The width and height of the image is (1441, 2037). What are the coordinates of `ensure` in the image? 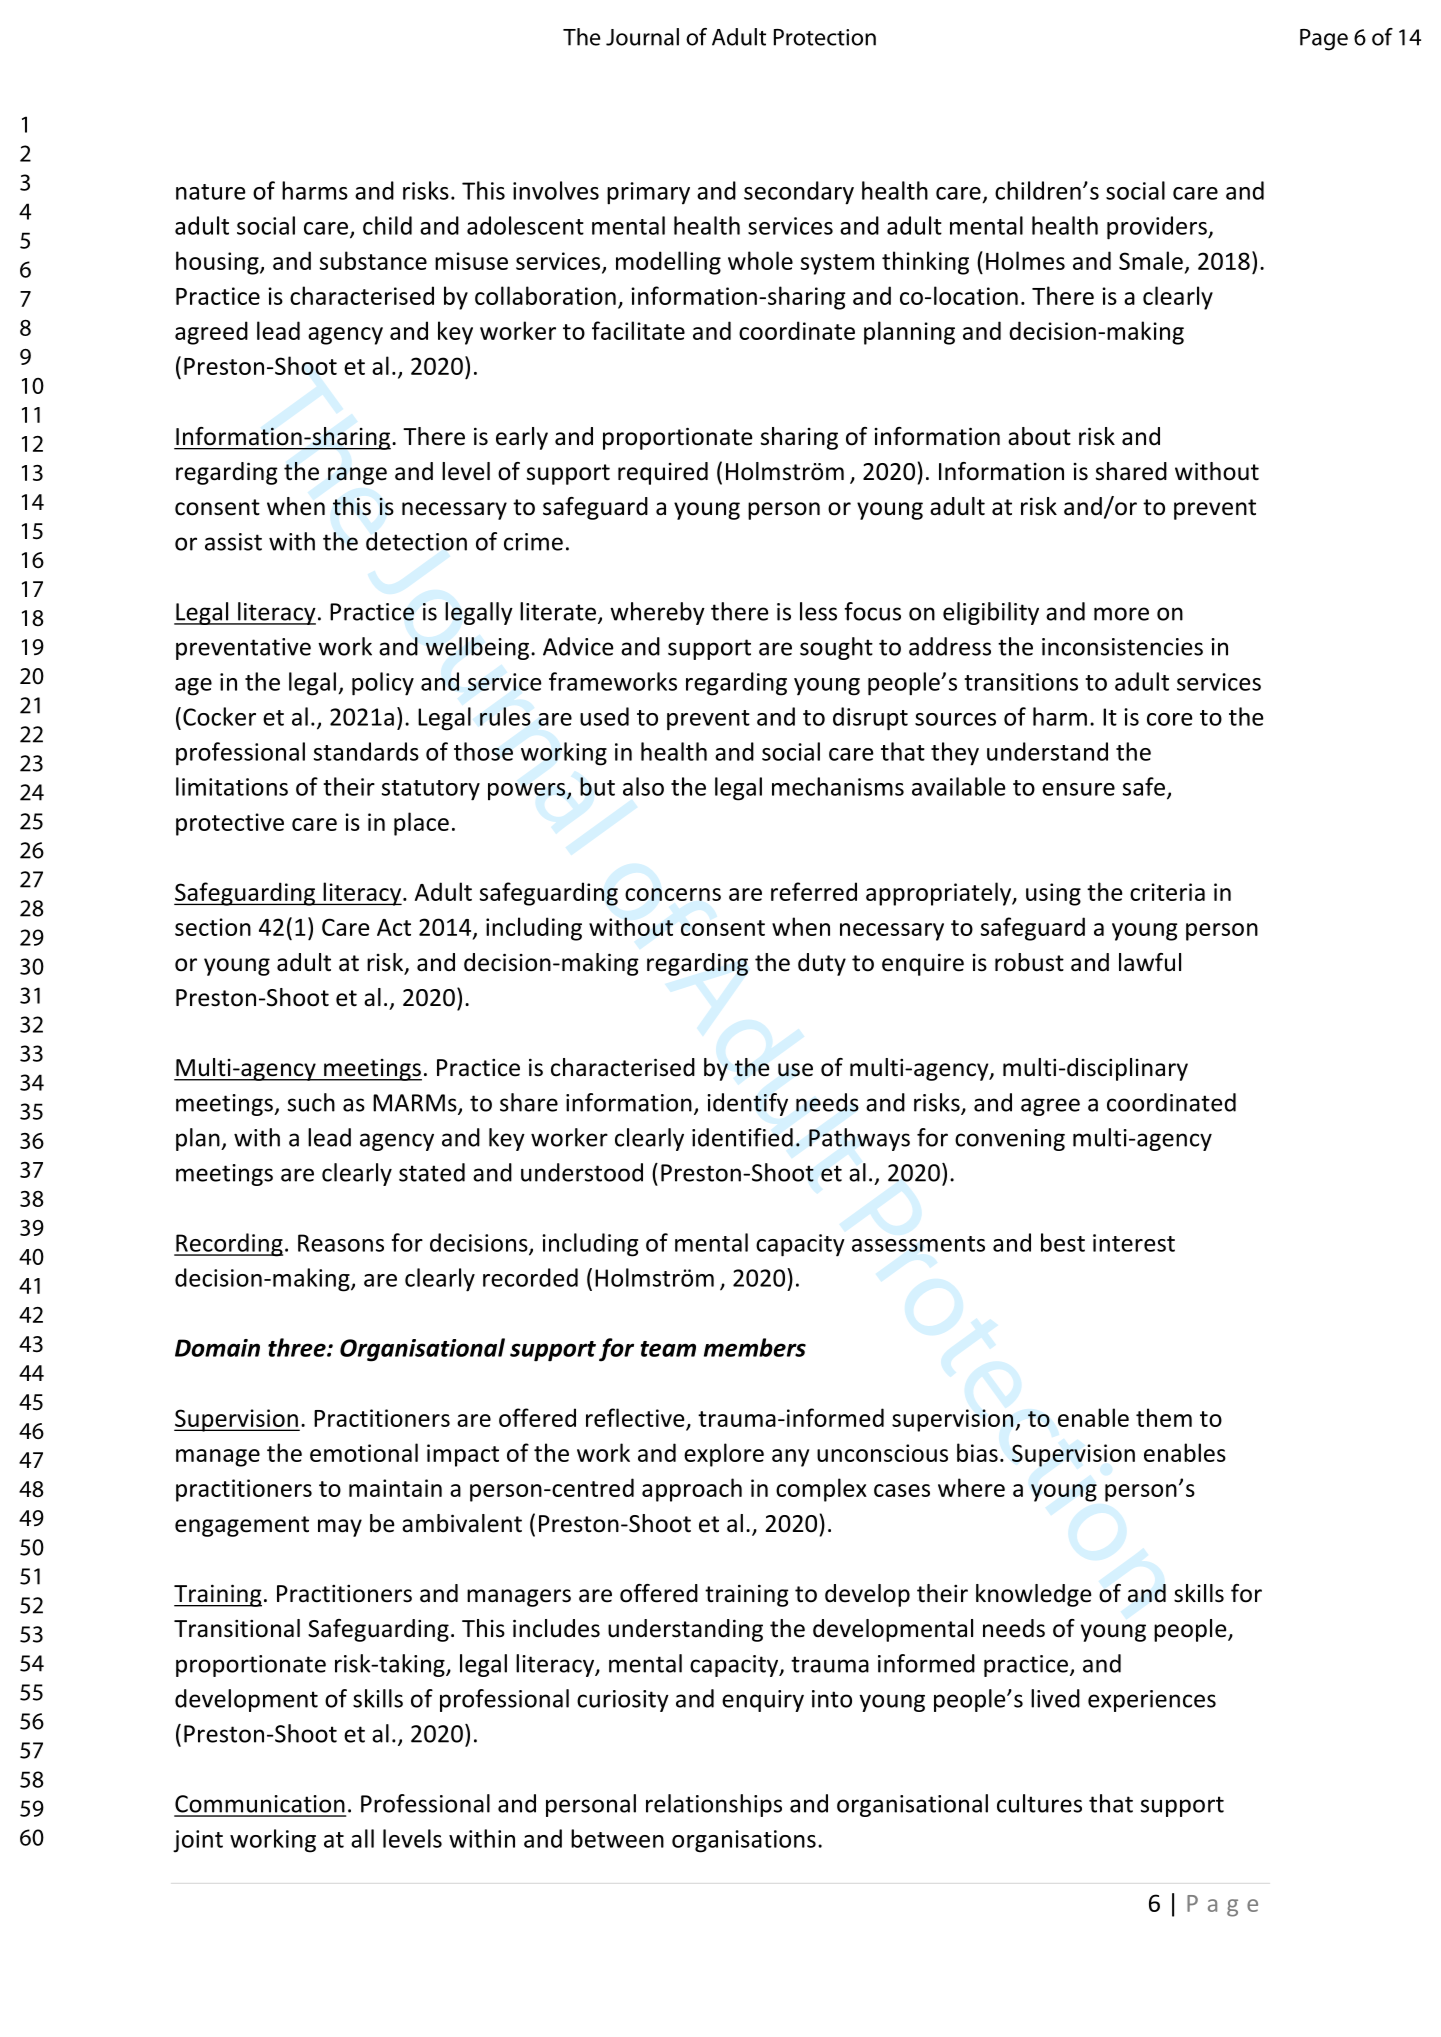 It's located at (1078, 789).
